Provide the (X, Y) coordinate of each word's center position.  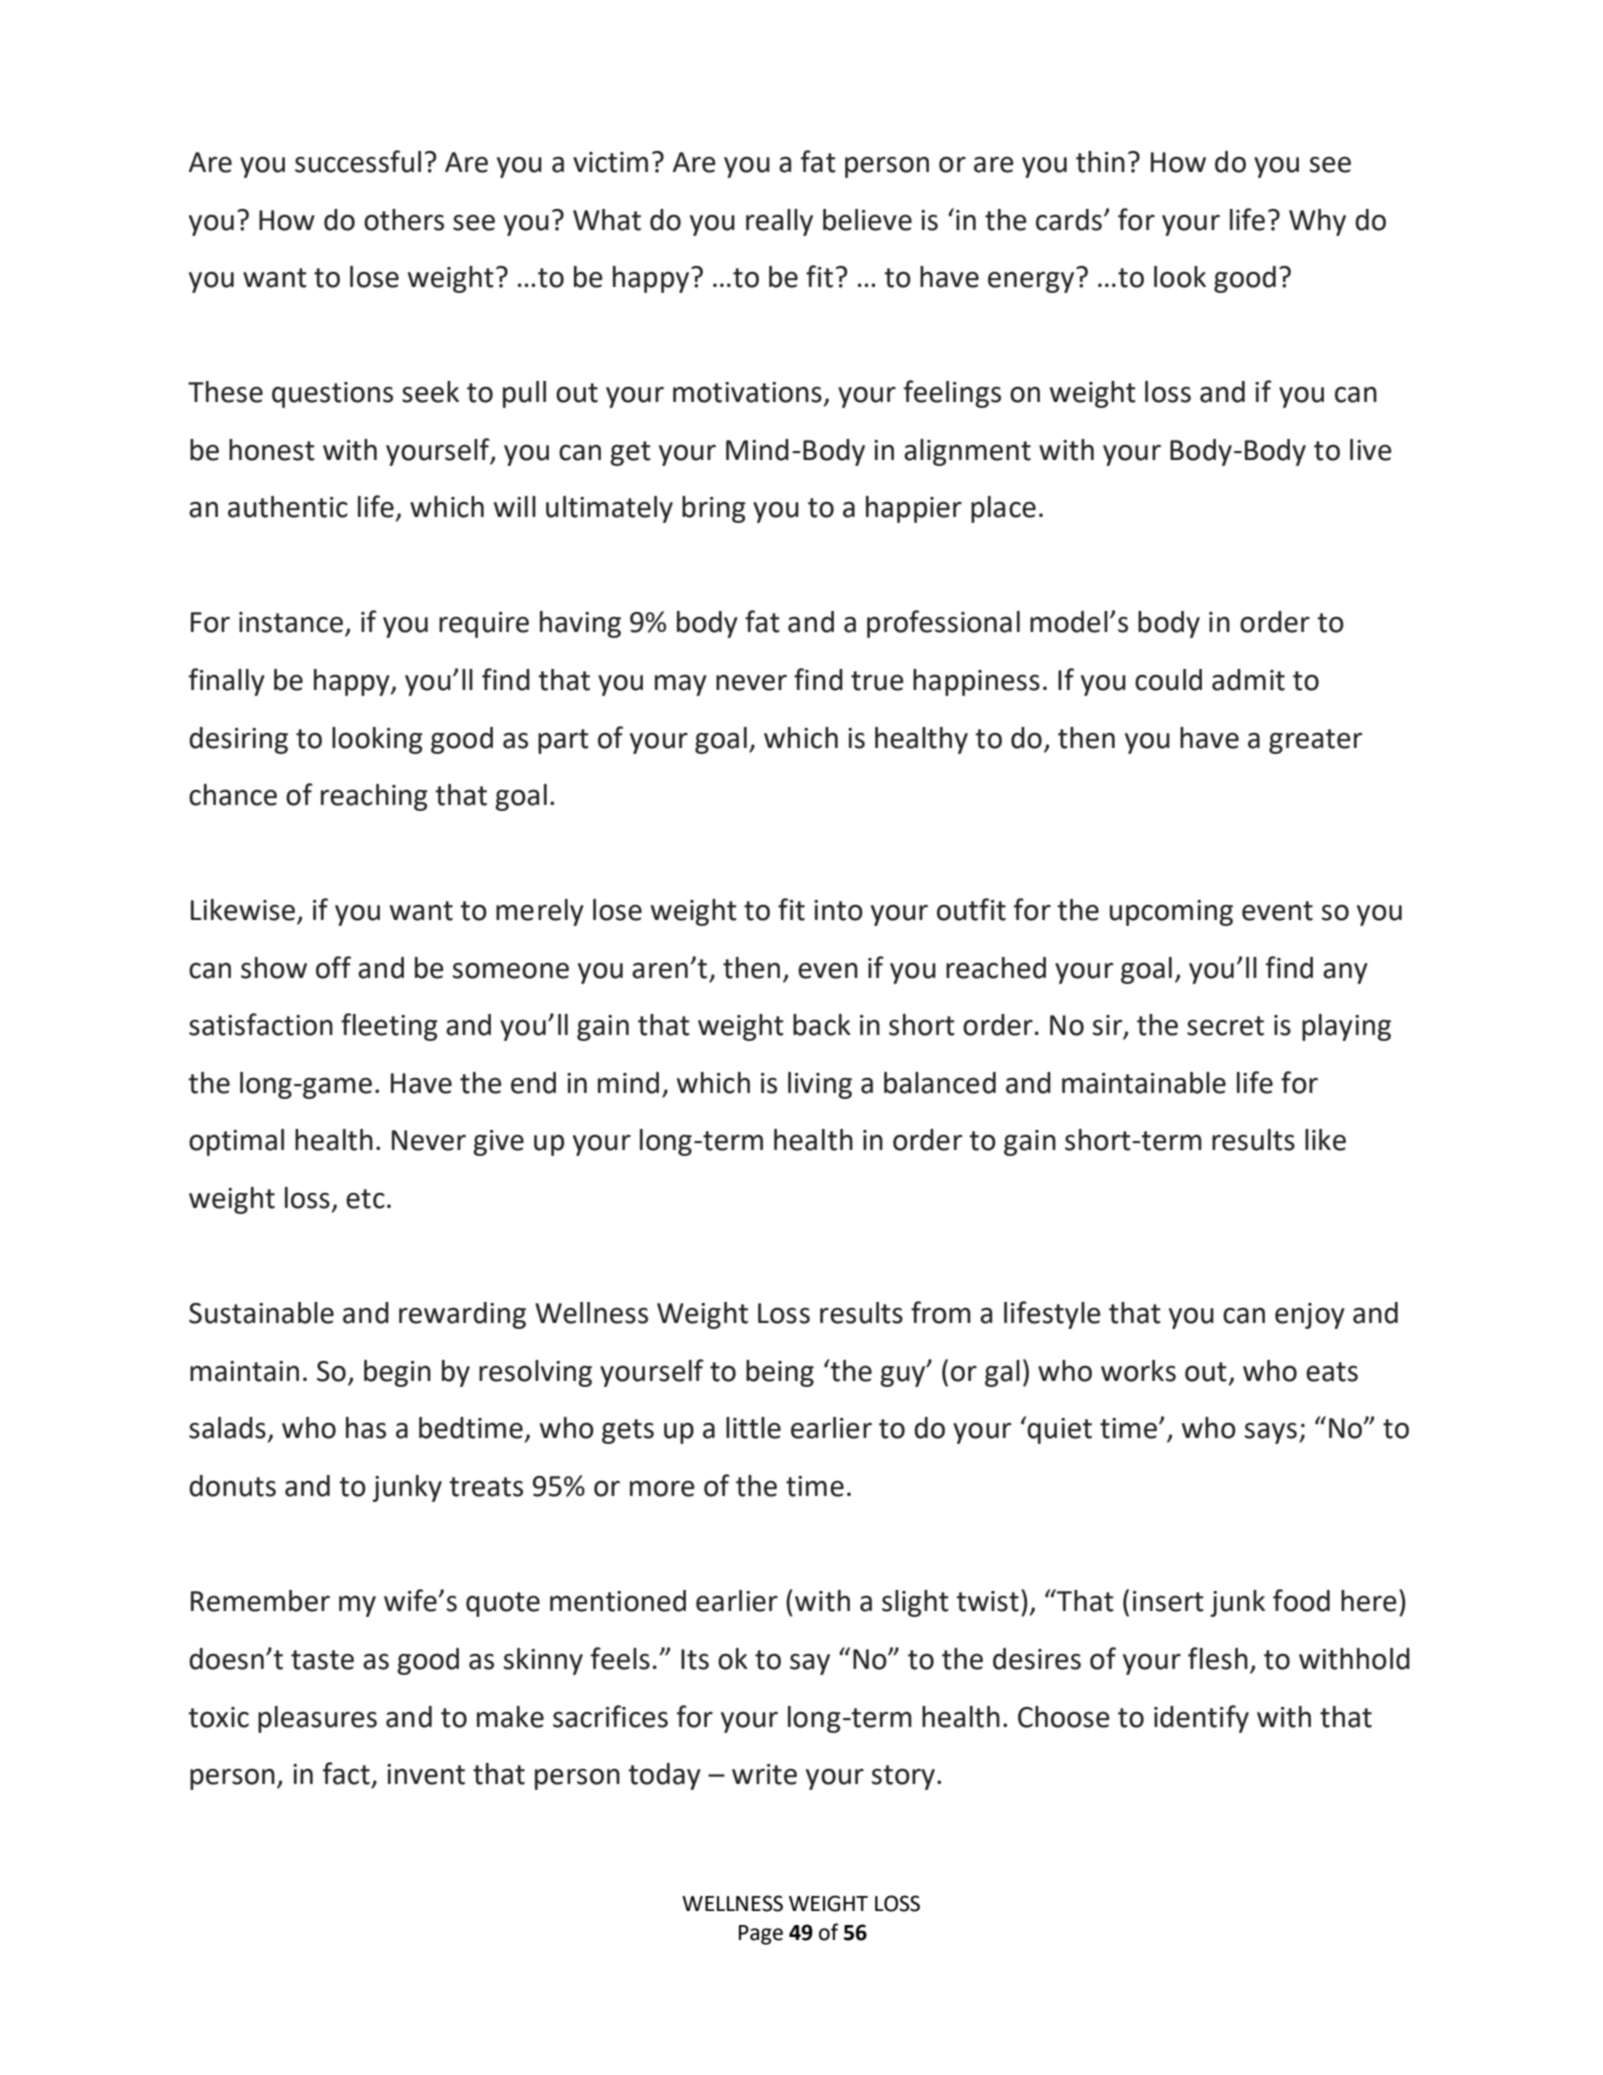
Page (761, 1935)
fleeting (389, 1027)
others (404, 220)
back (822, 1025)
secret (1225, 1026)
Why (1317, 222)
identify (1201, 1719)
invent (426, 1774)
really (779, 222)
